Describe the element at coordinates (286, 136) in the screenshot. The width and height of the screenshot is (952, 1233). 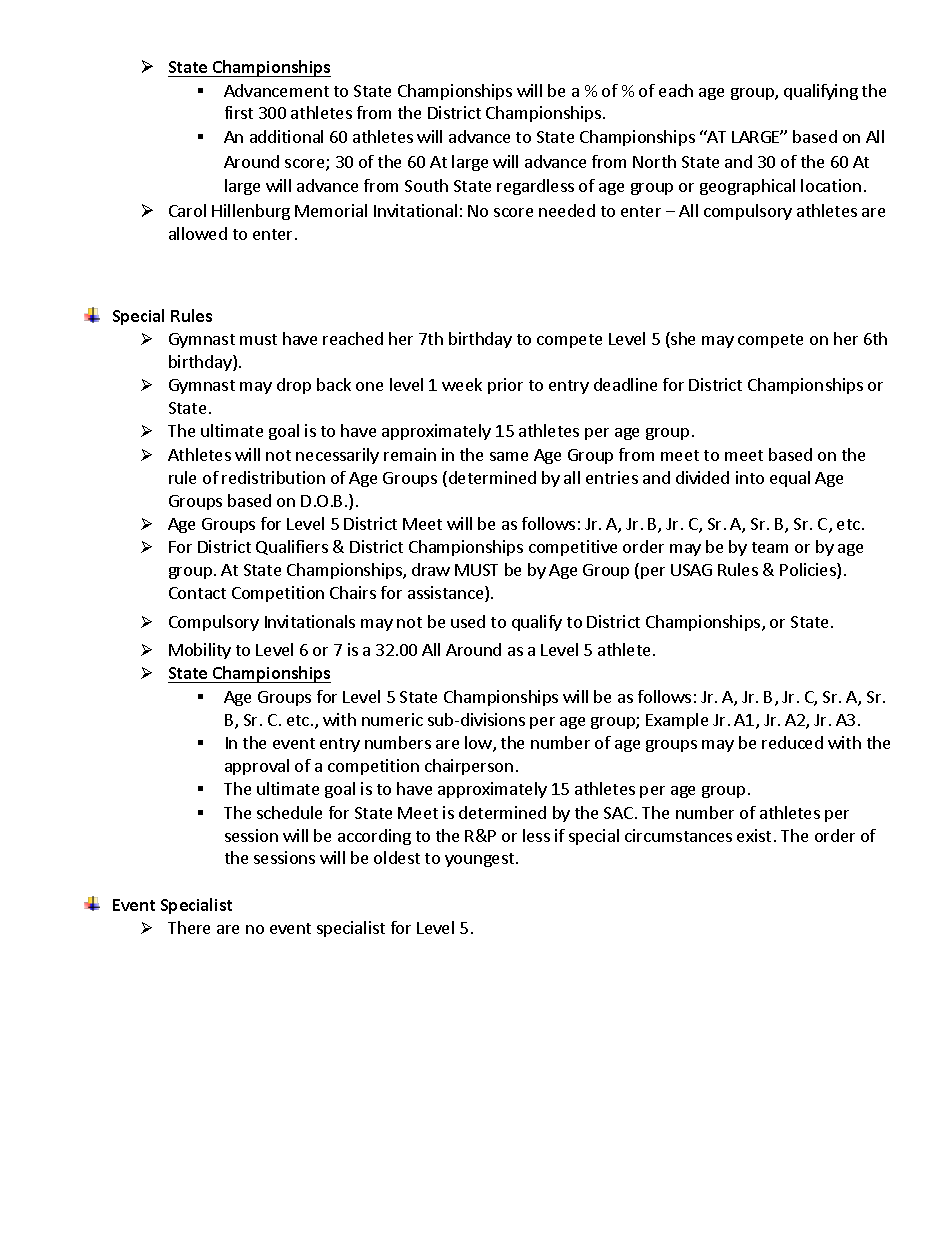
I see `additional` at that location.
